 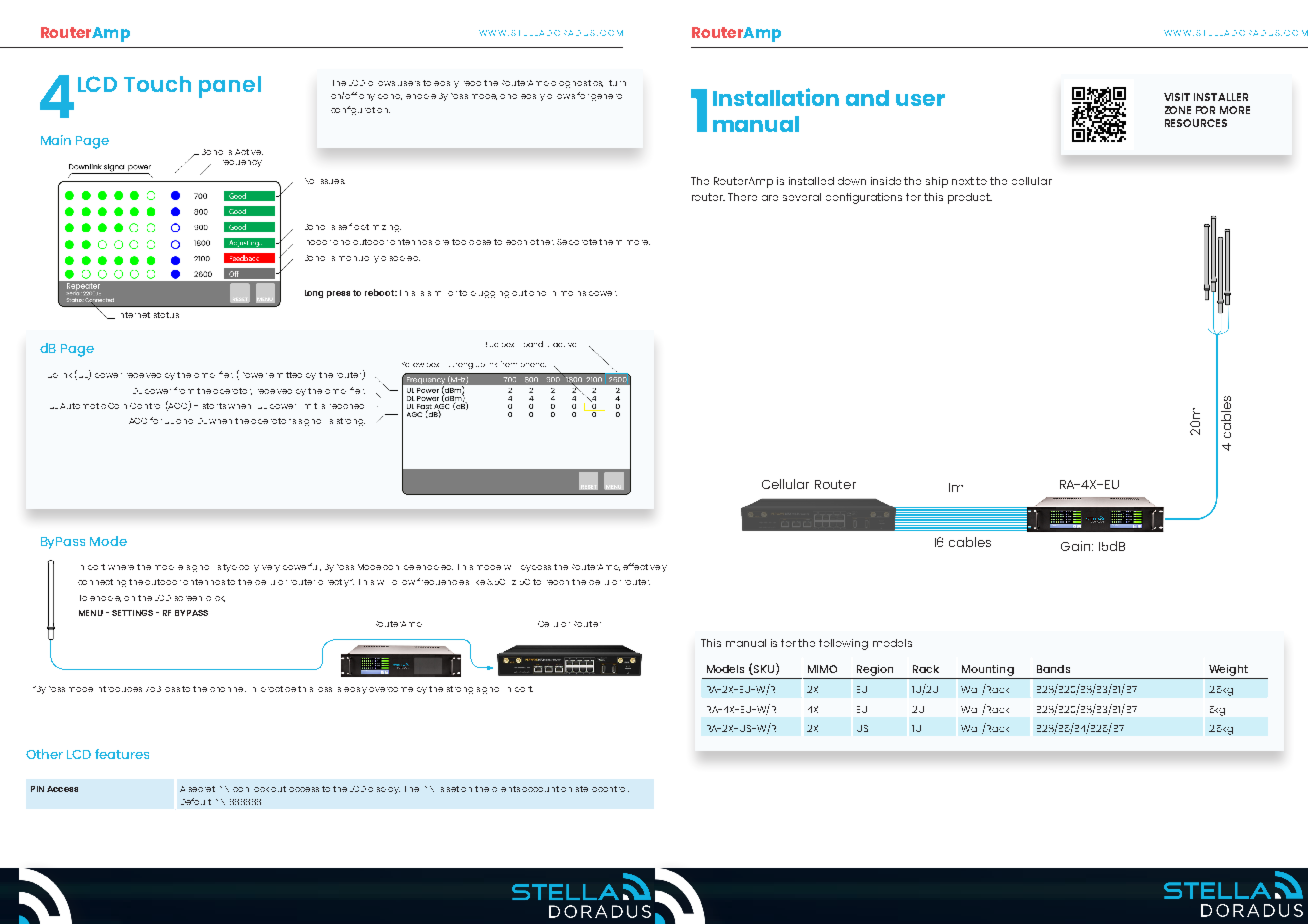 I want to click on product, so click(x=970, y=198).
